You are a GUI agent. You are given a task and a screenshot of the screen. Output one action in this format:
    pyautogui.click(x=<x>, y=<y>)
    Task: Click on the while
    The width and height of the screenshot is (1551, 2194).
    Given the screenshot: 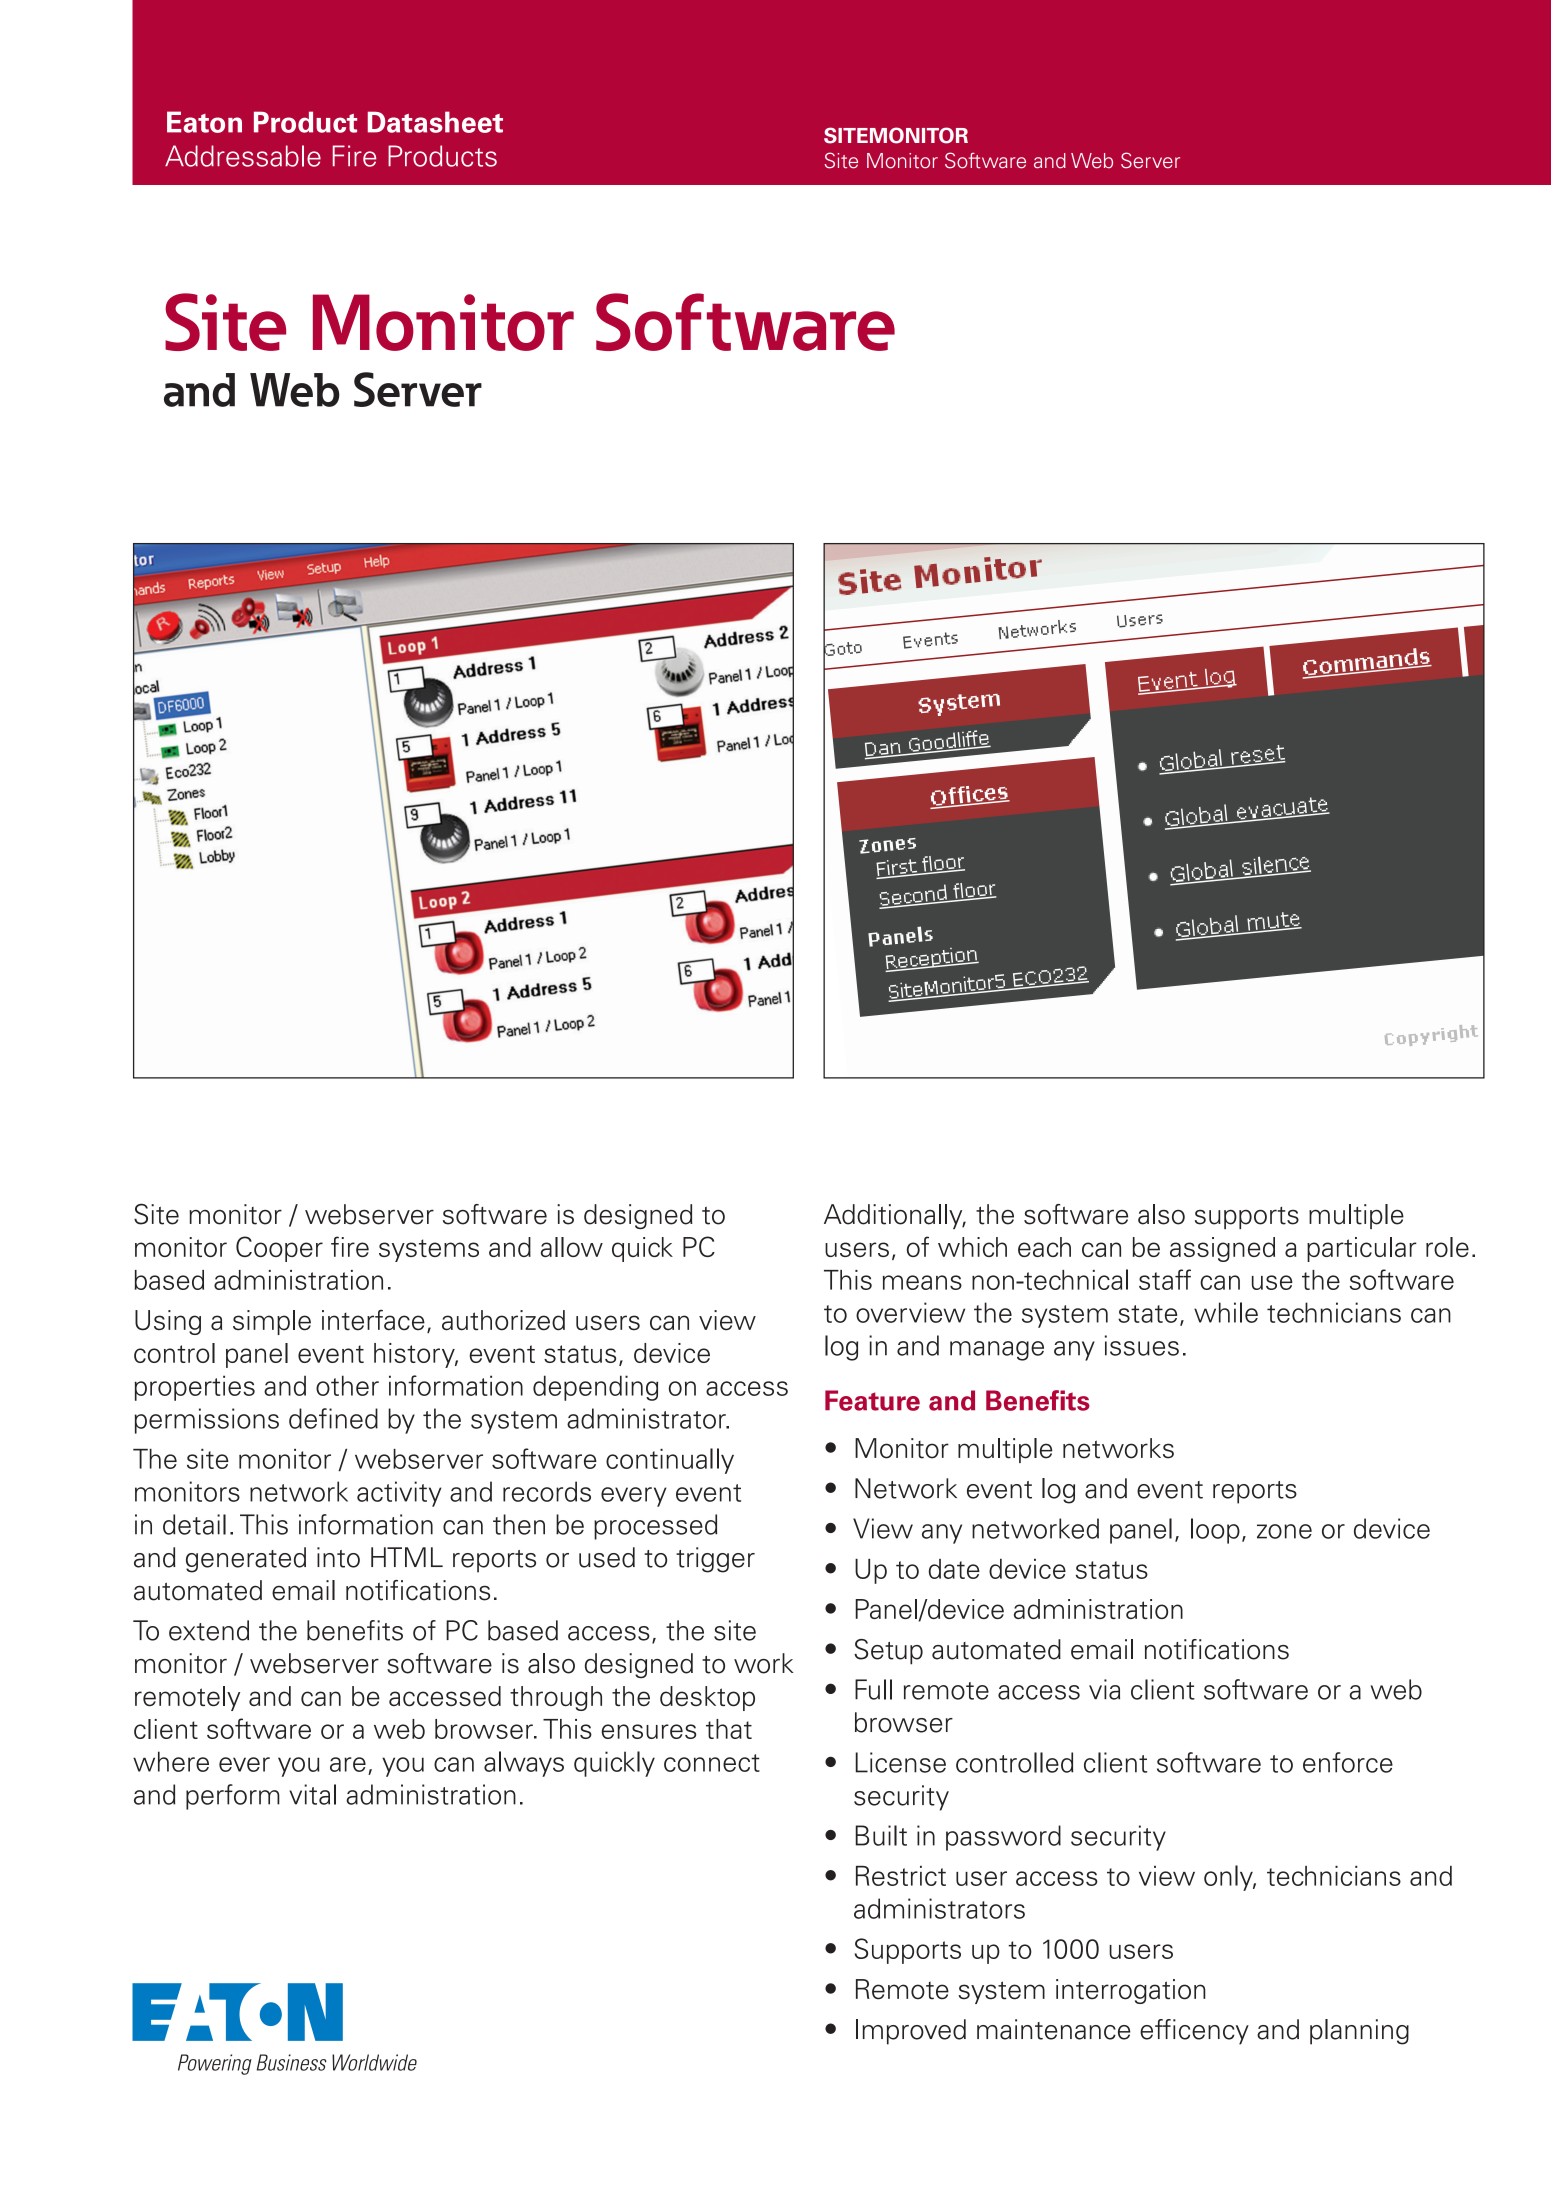 What is the action you would take?
    pyautogui.click(x=1226, y=1312)
